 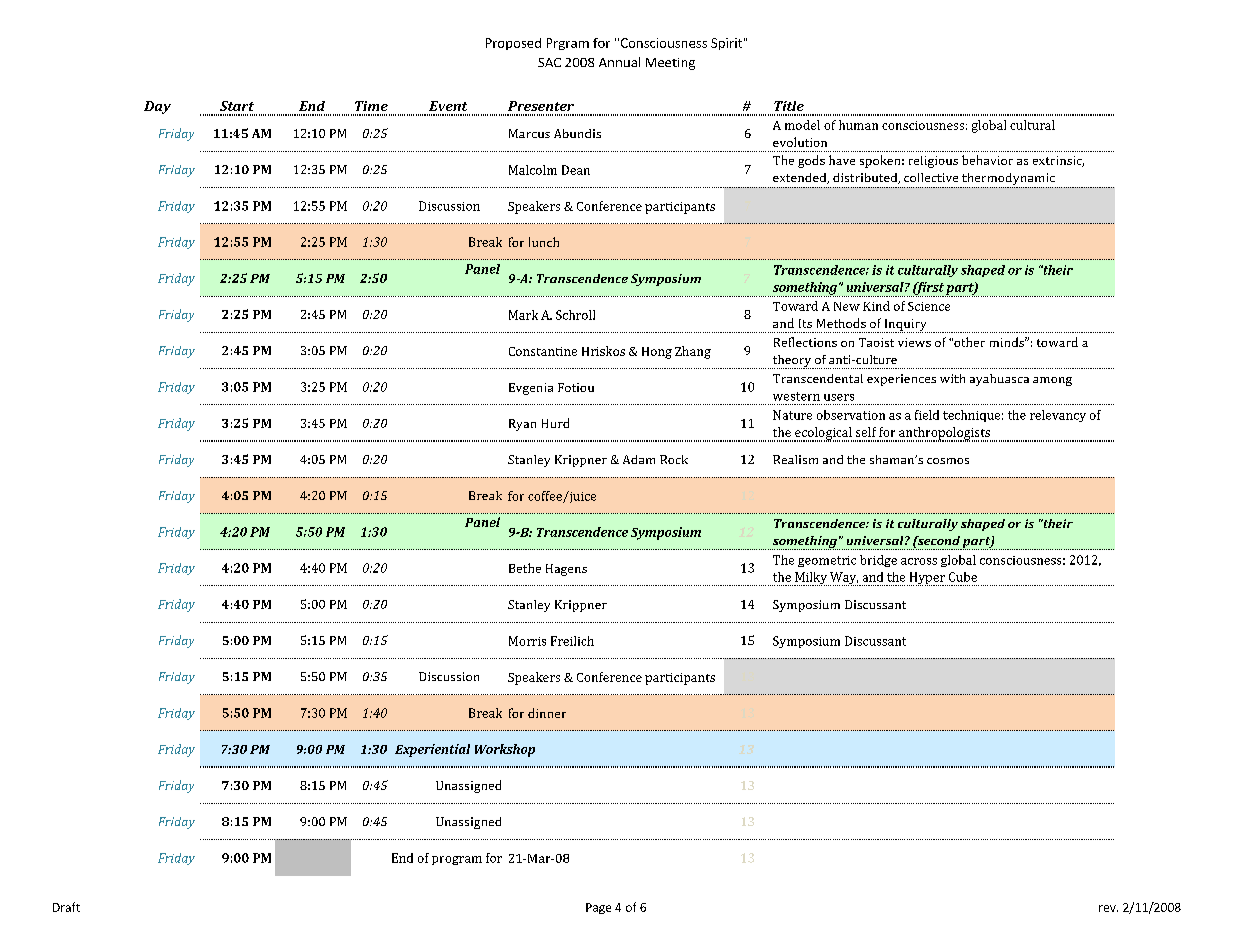 What do you see at coordinates (237, 106) in the image?
I see `Start` at bounding box center [237, 106].
